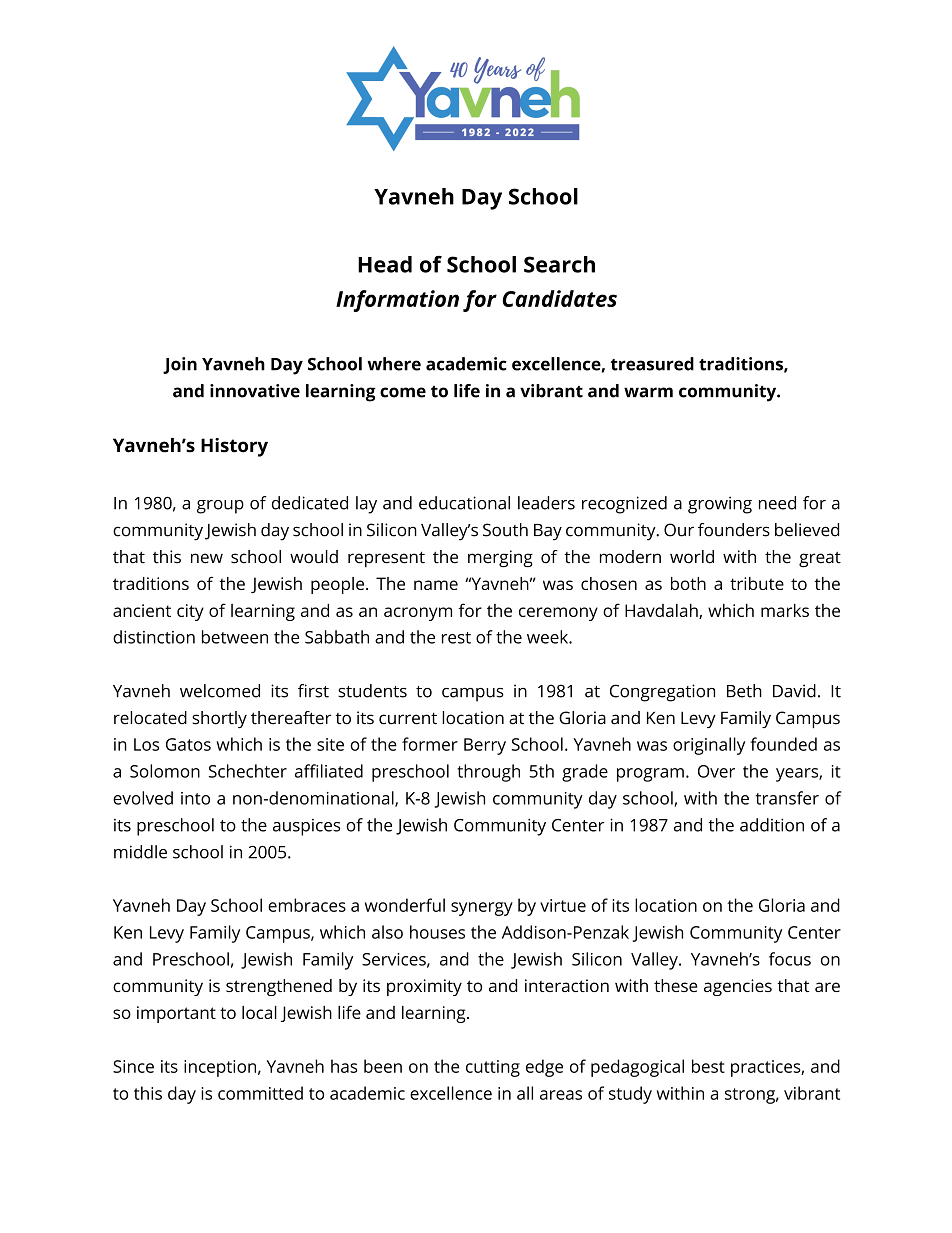 This image has height=1233, width=952. Describe the element at coordinates (219, 719) in the image. I see `shortly` at that location.
